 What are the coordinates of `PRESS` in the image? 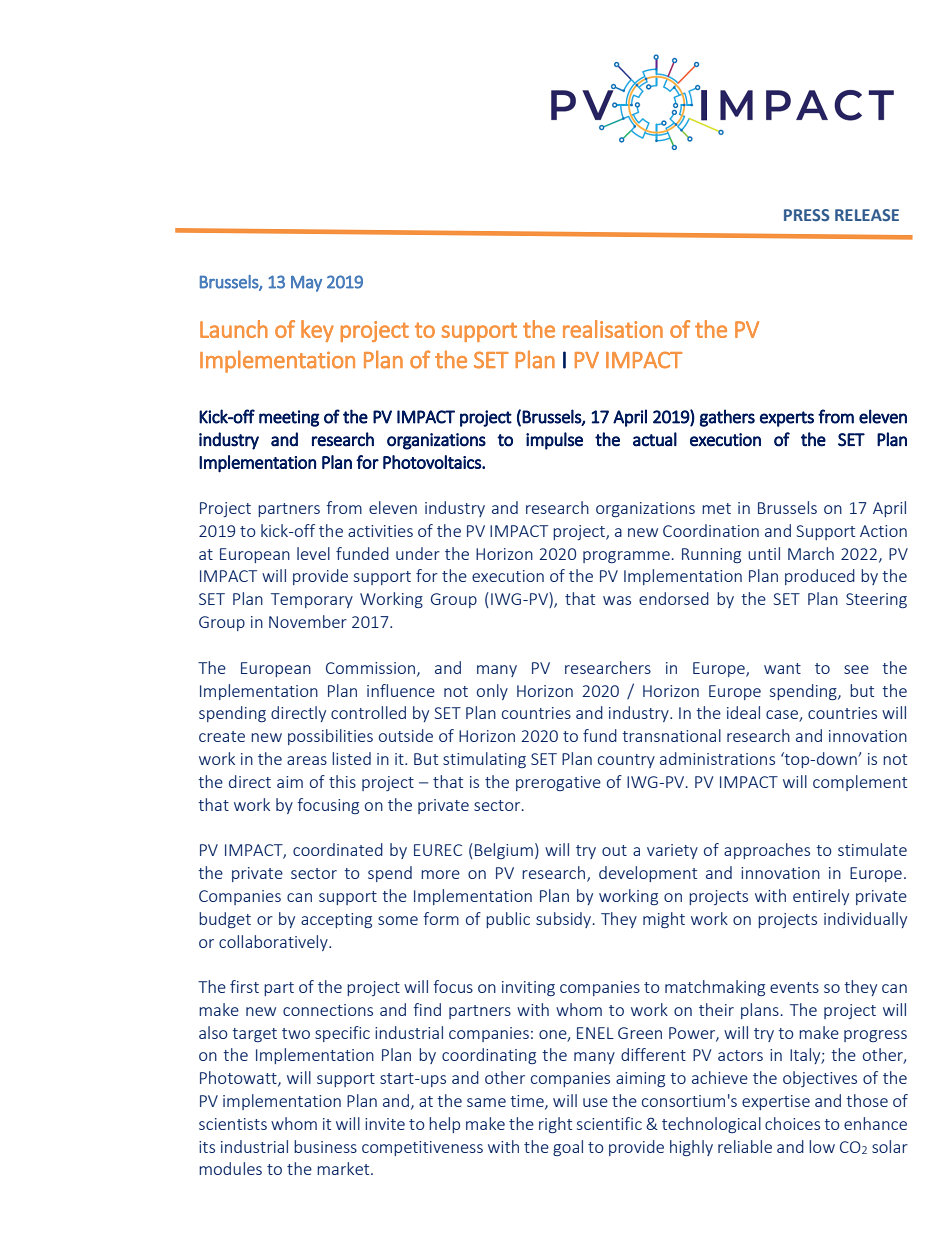 It's located at (807, 215).
